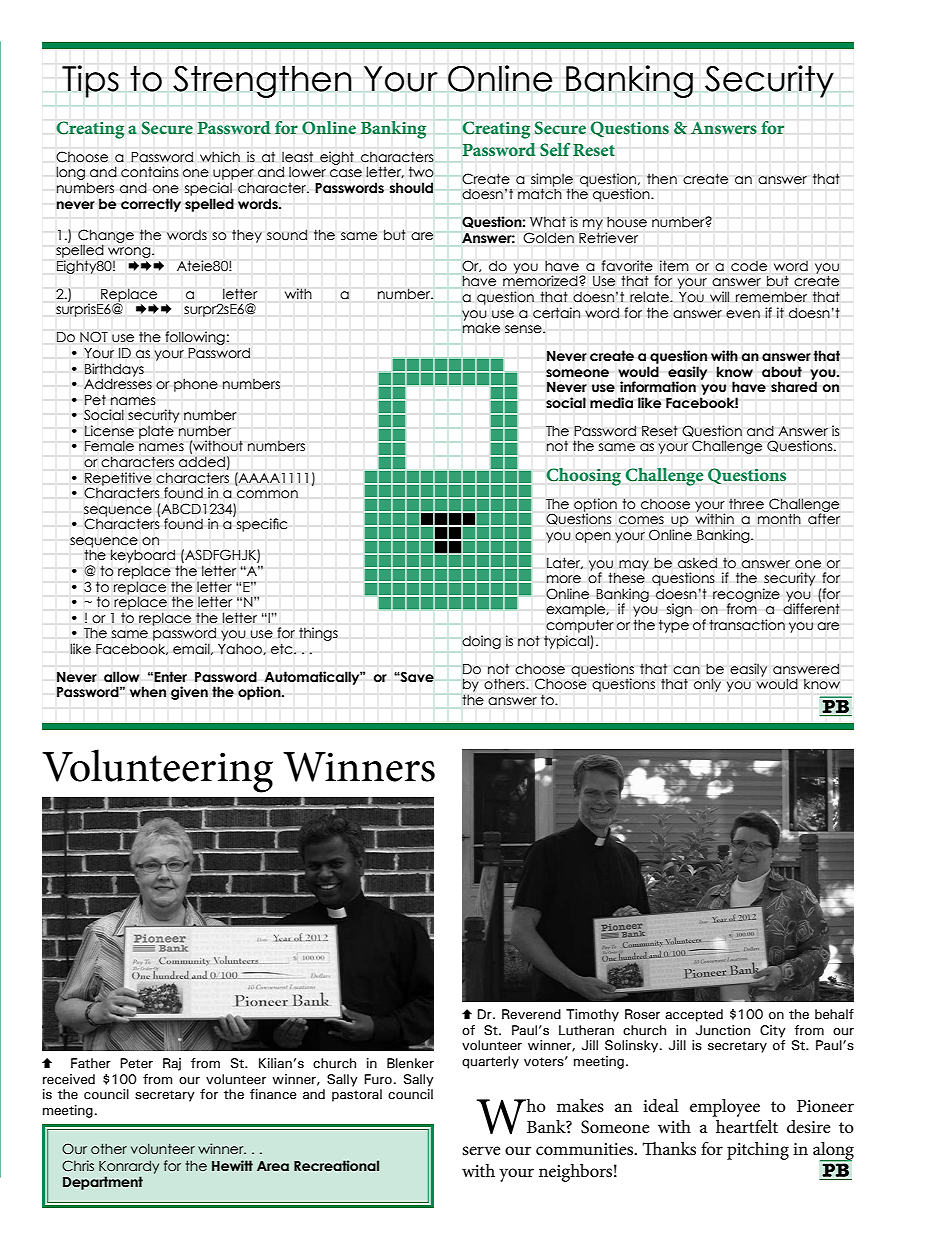 The image size is (952, 1233). I want to click on phone, so click(196, 385).
